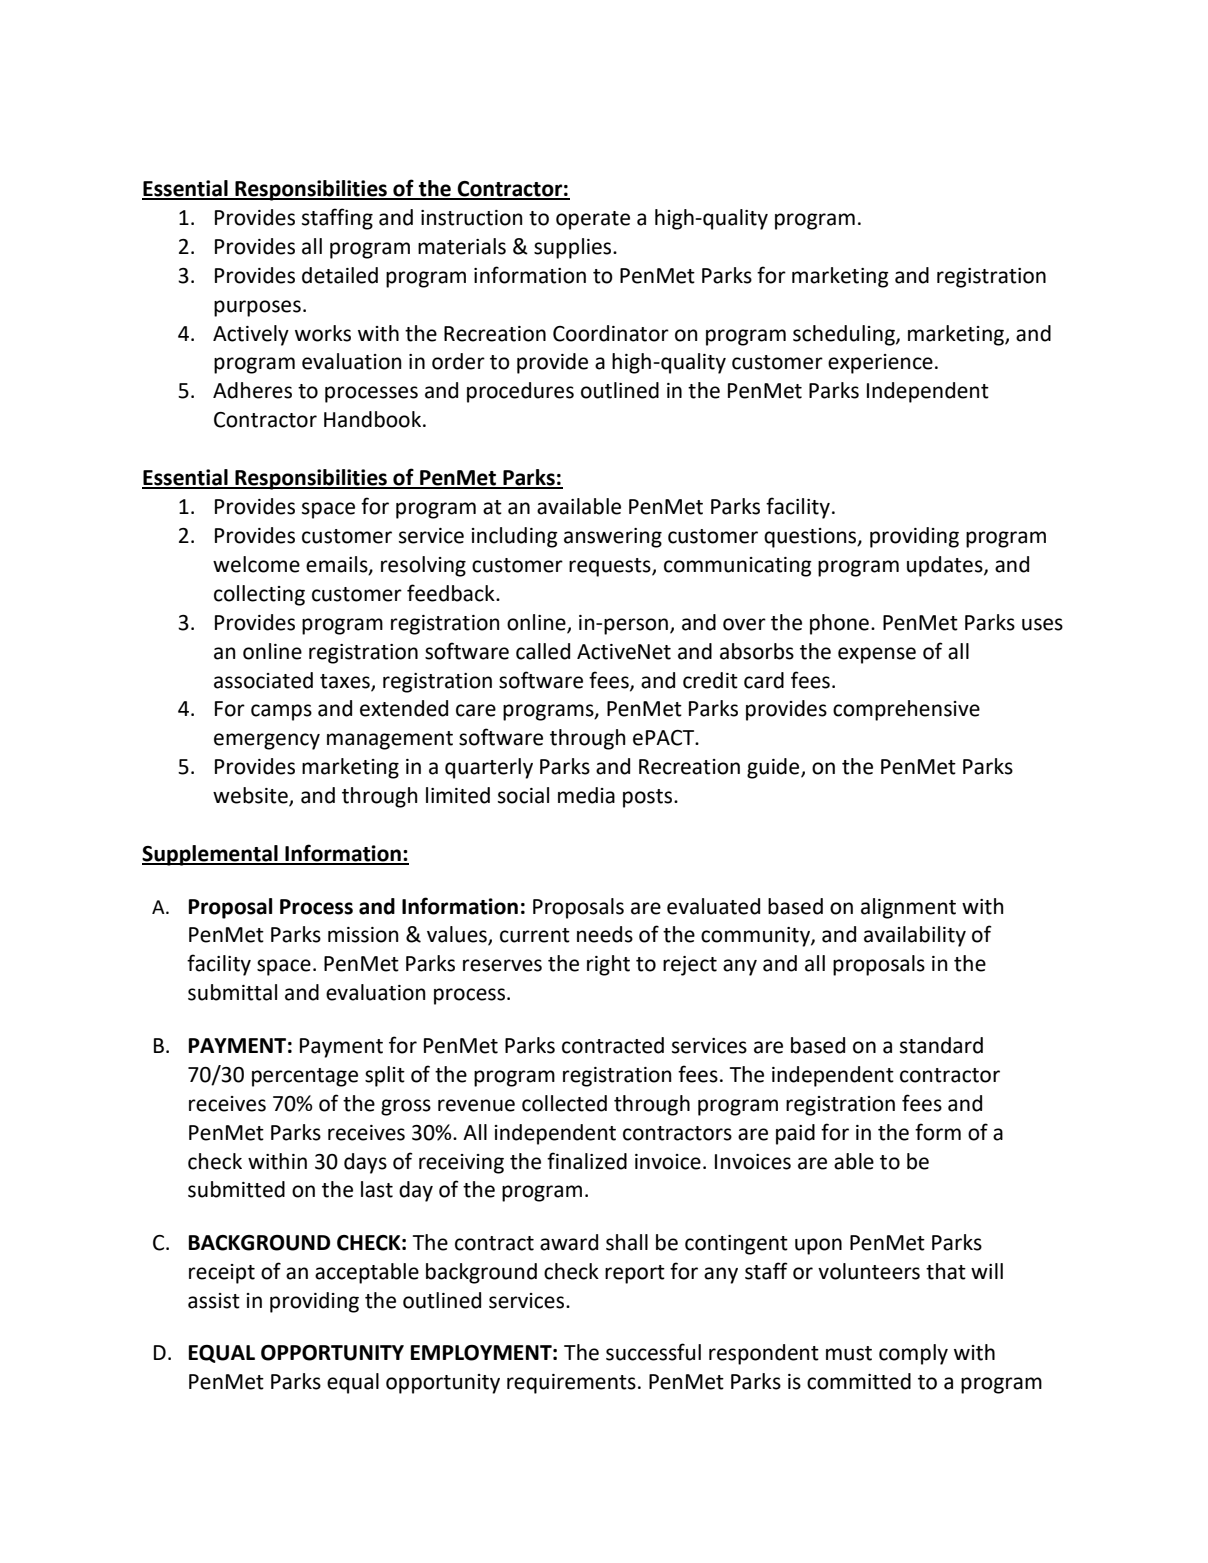 The width and height of the image is (1208, 1563). What do you see at coordinates (845, 335) in the image?
I see `scheduling` at bounding box center [845, 335].
